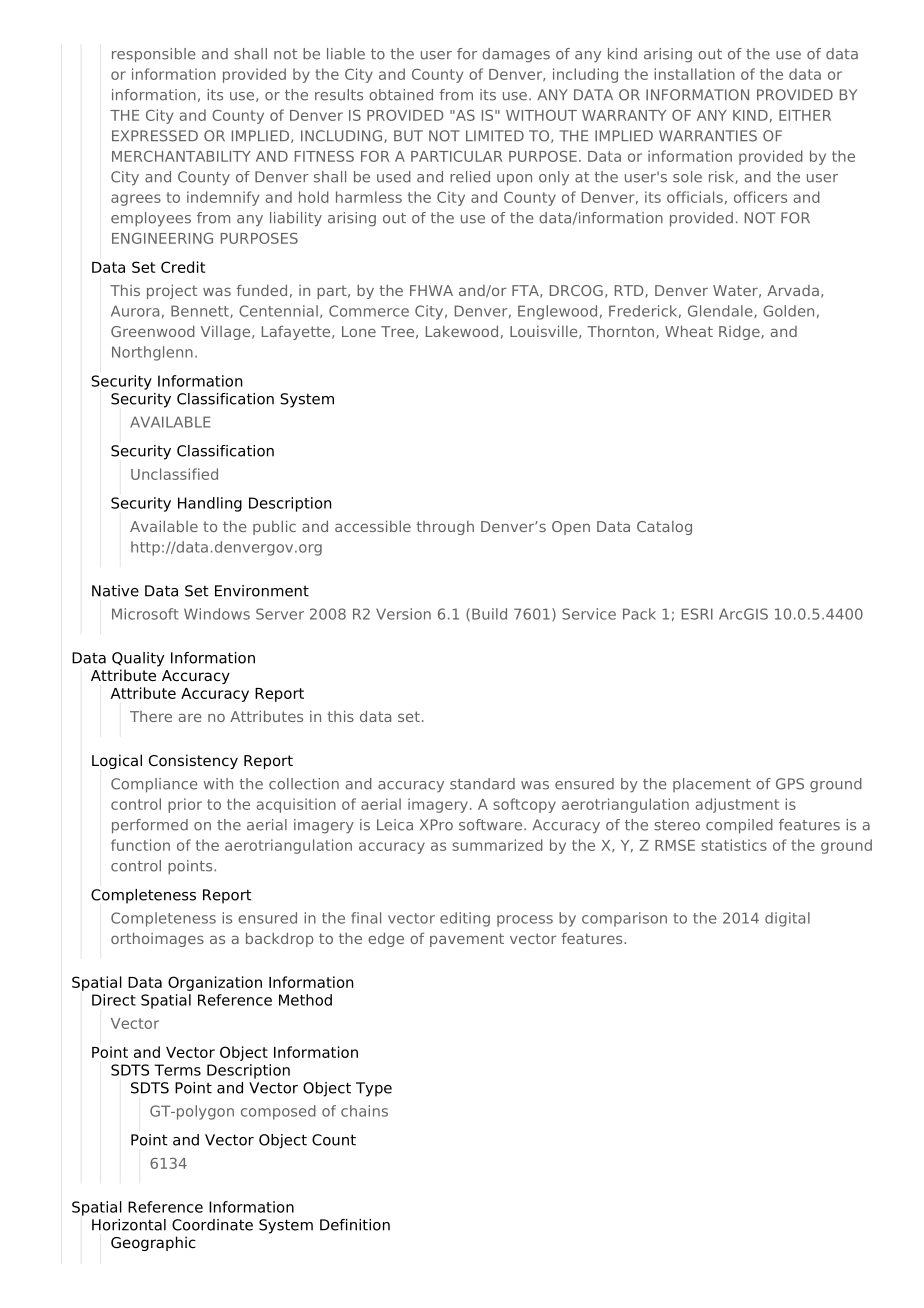  I want to click on digital, so click(787, 919).
